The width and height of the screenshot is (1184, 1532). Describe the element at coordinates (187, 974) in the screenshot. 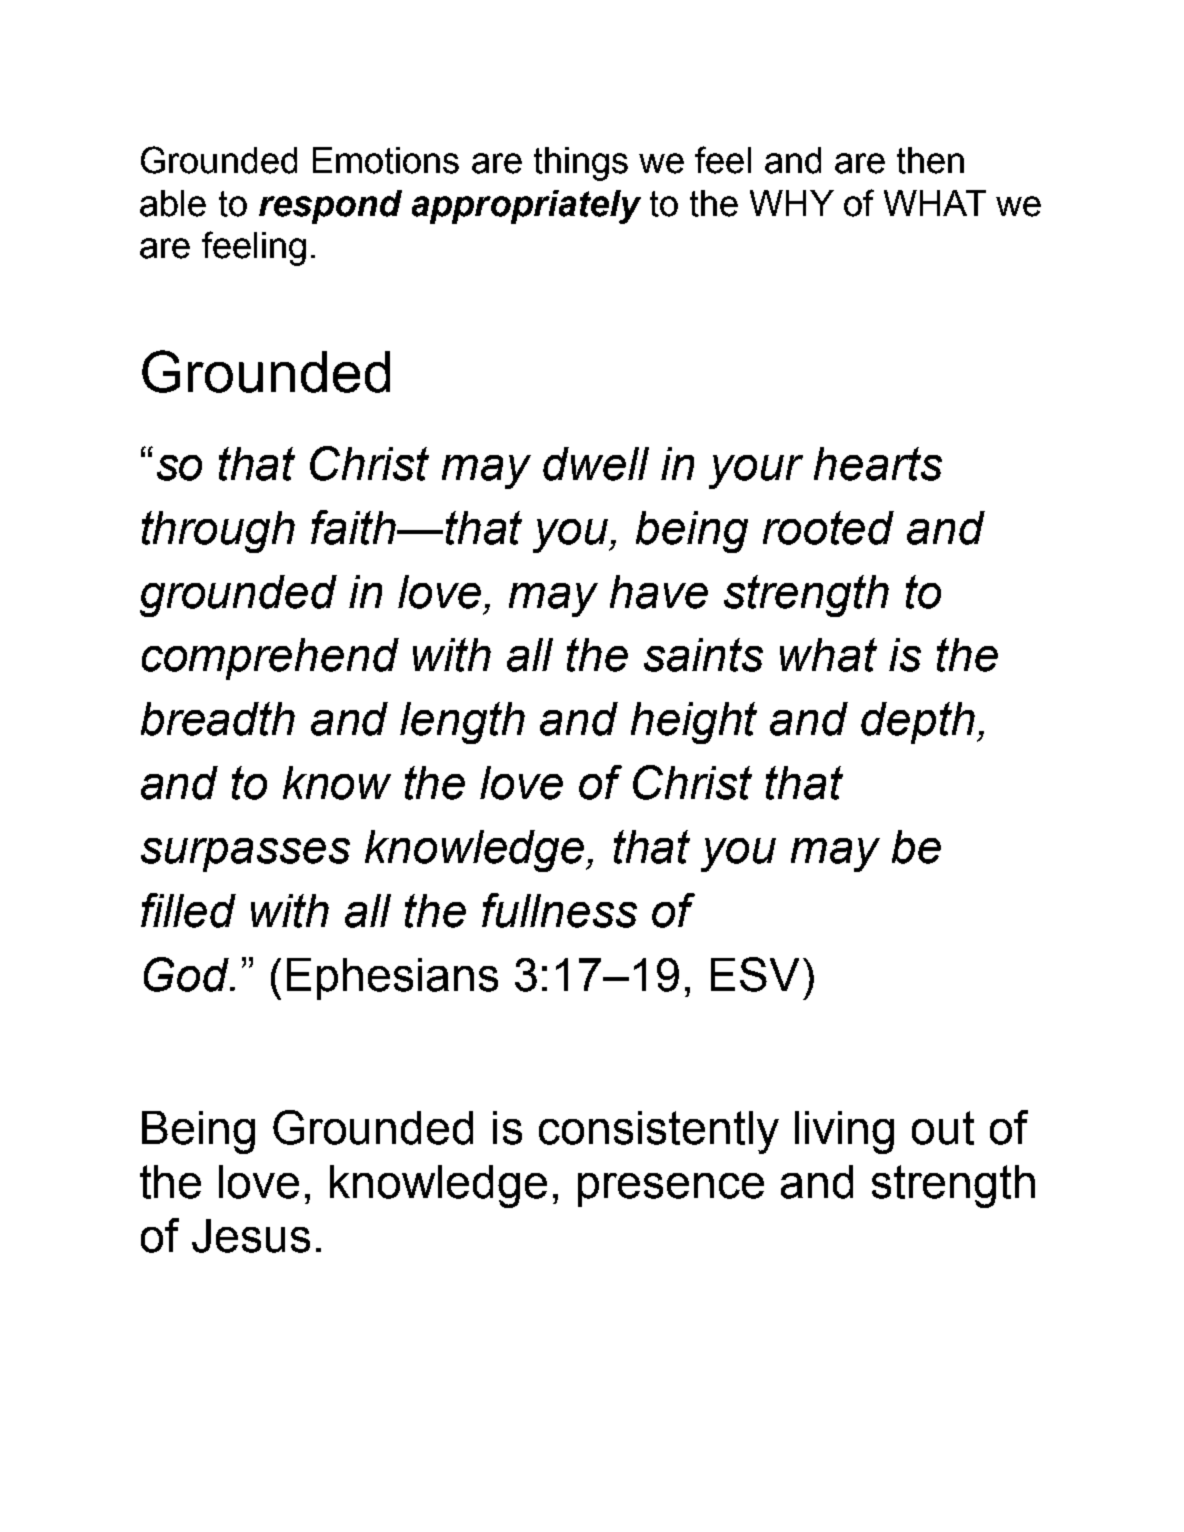

I see `God` at that location.
